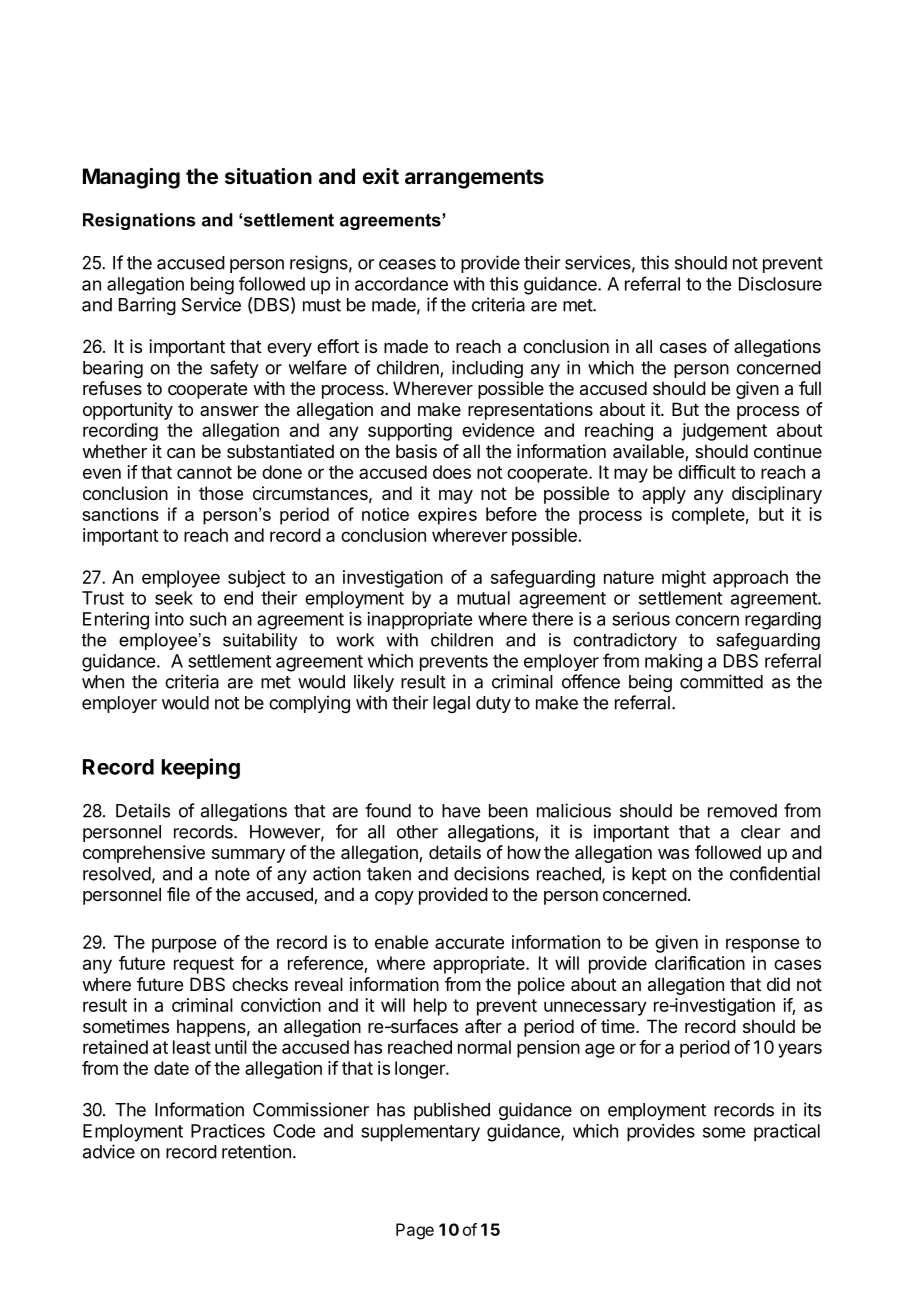  What do you see at coordinates (256, 1151) in the image?
I see `retention` at bounding box center [256, 1151].
